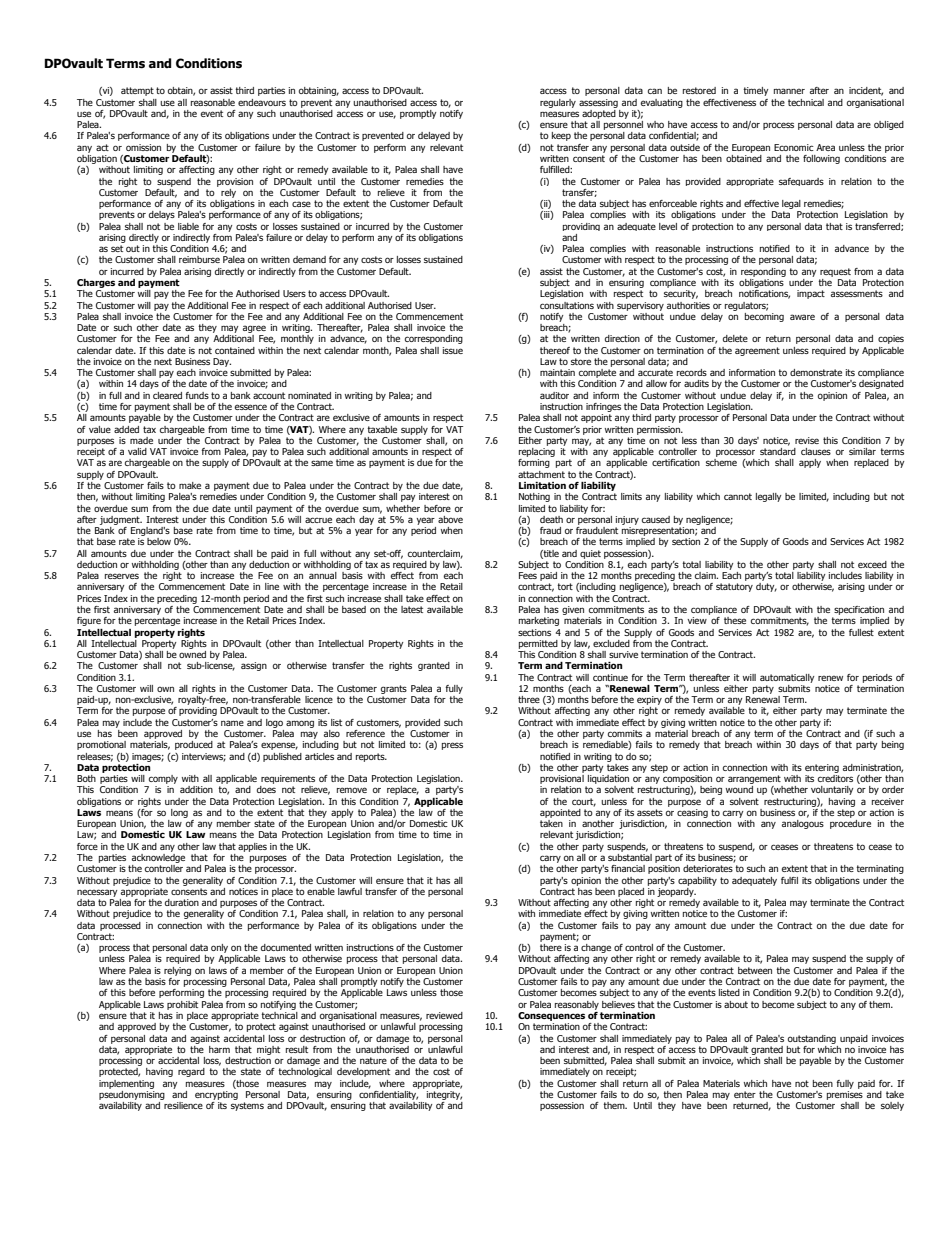 The height and width of the screenshot is (1233, 952). I want to click on aware, so click(802, 317).
